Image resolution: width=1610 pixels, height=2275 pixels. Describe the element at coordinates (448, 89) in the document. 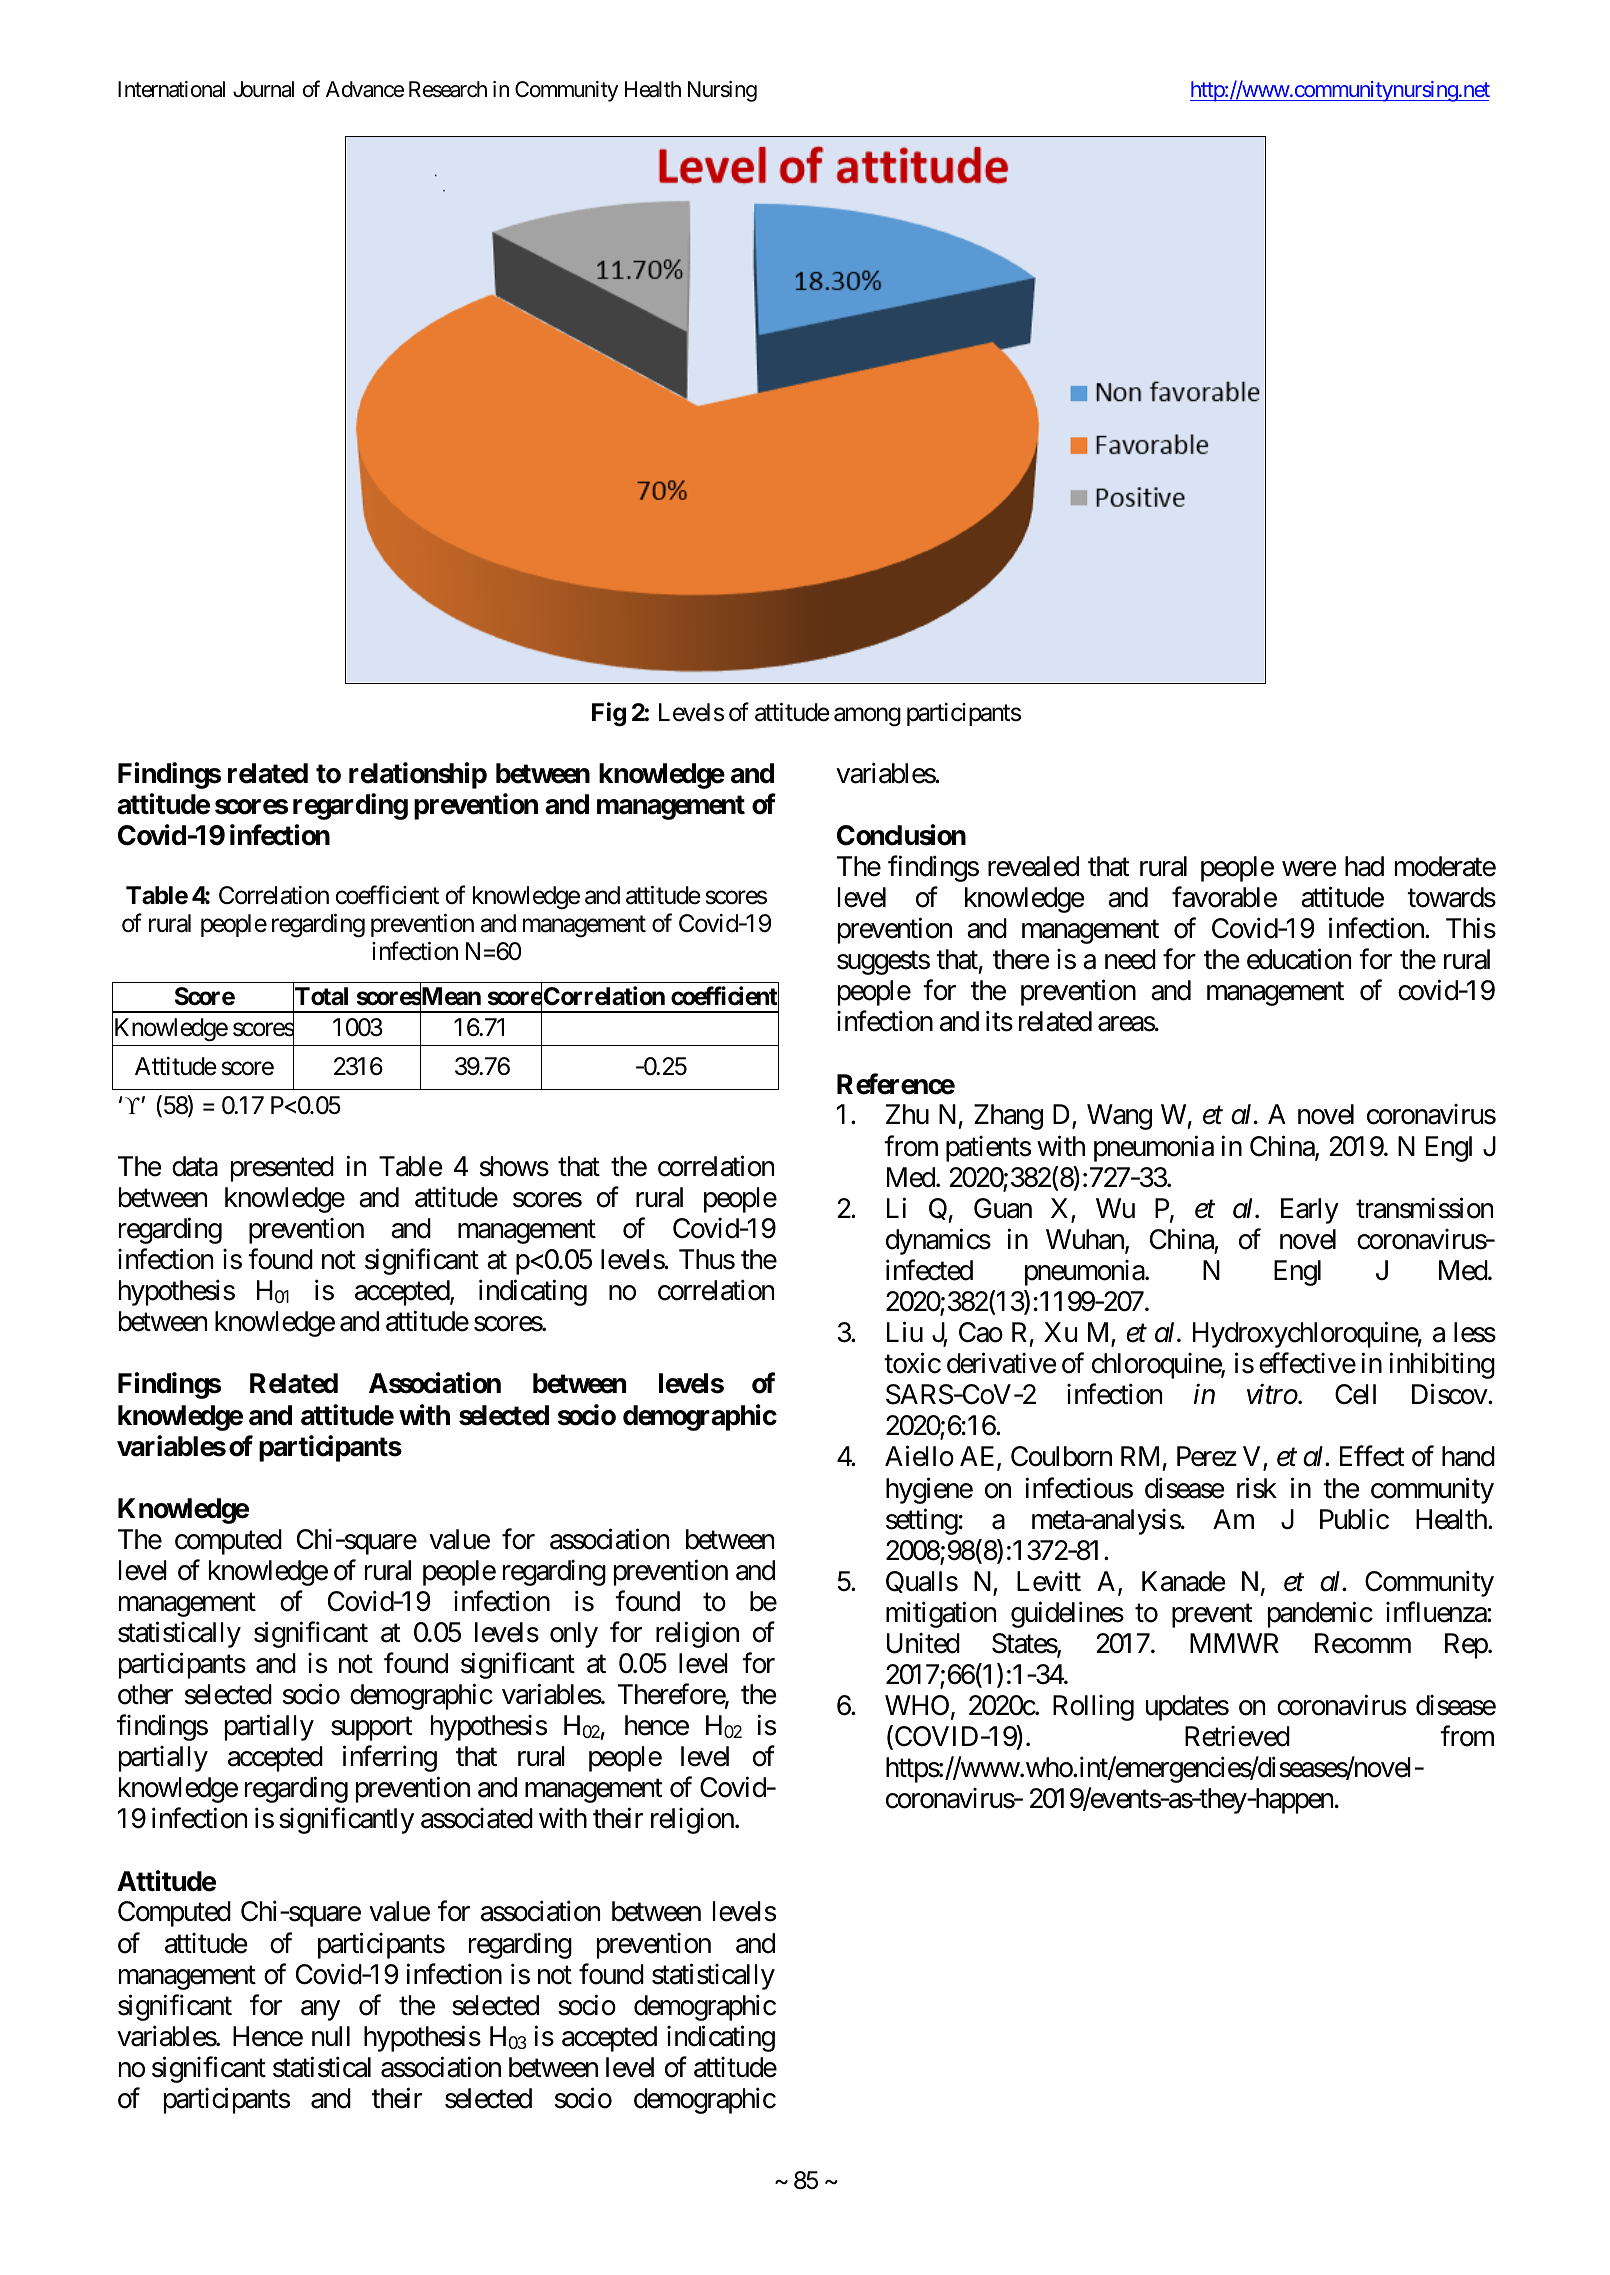

I see `Research` at that location.
